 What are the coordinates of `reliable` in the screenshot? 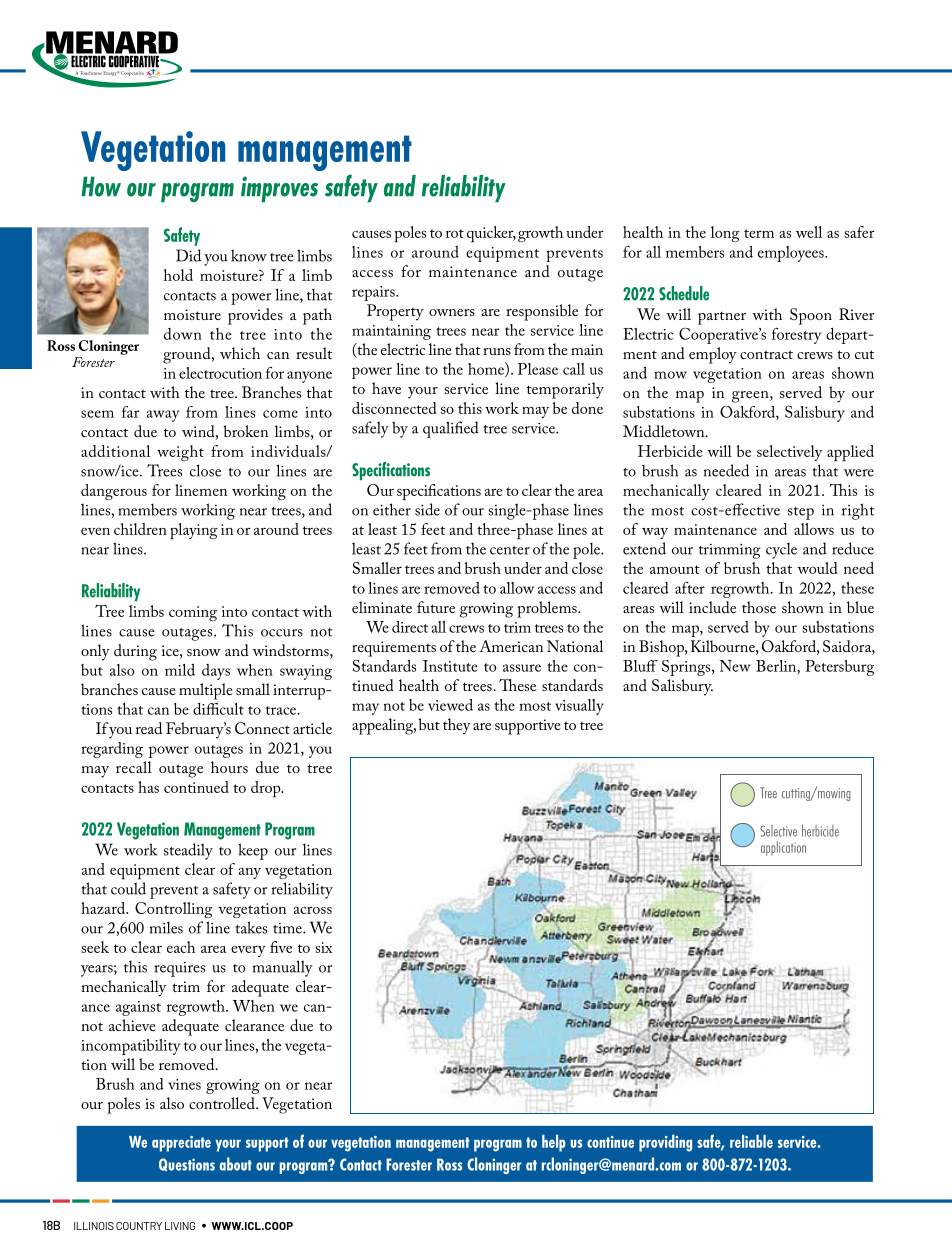 It's located at (751, 1141).
